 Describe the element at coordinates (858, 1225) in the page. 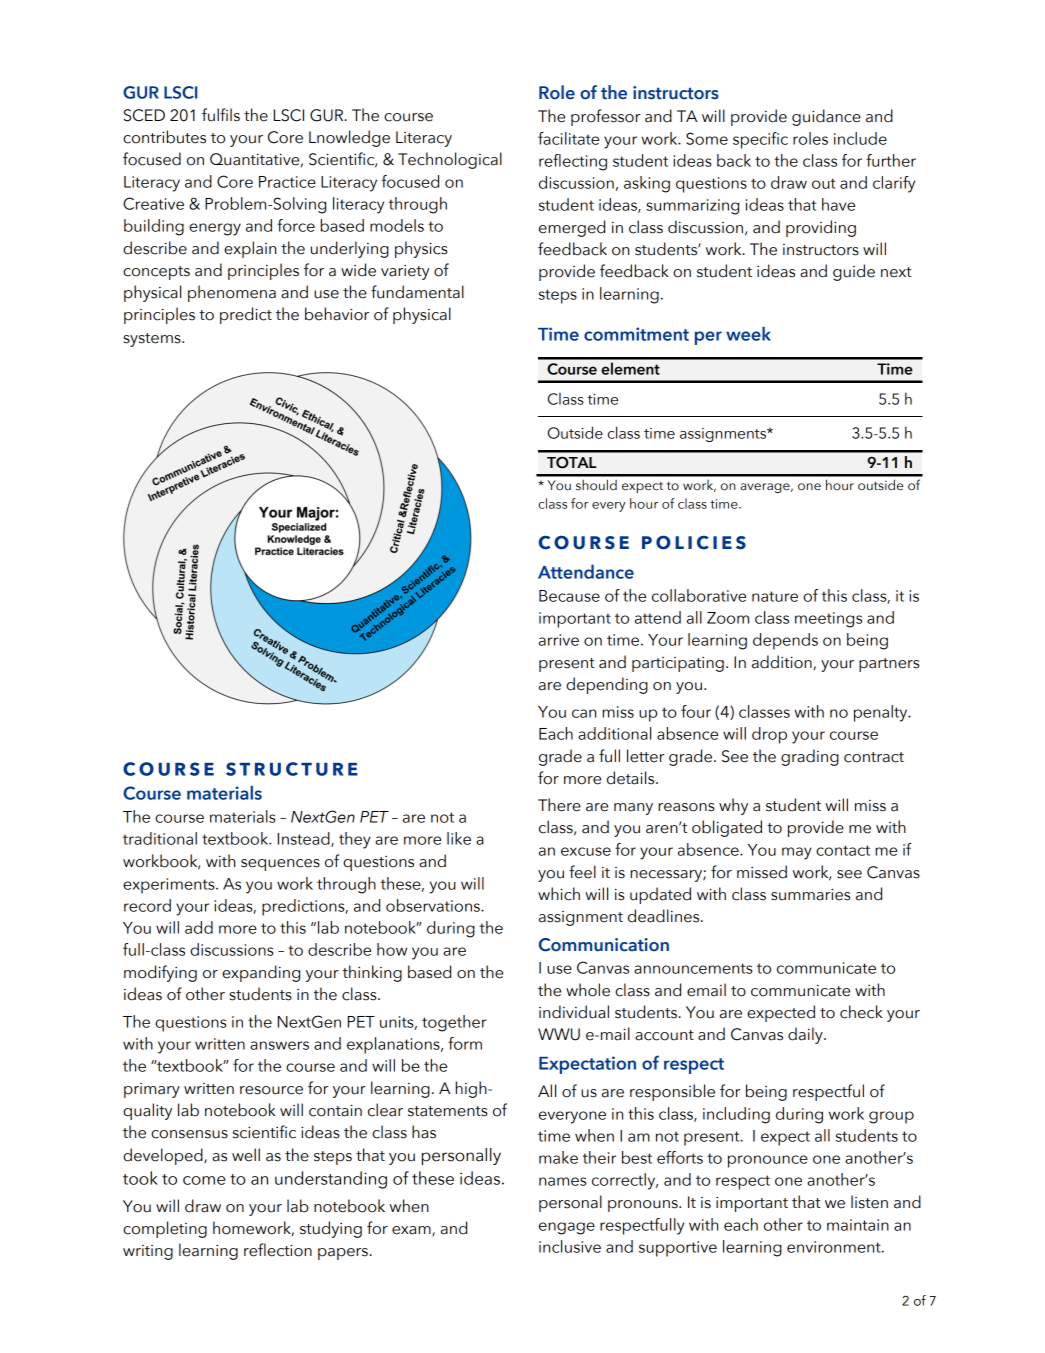

I see `maintain` at that location.
